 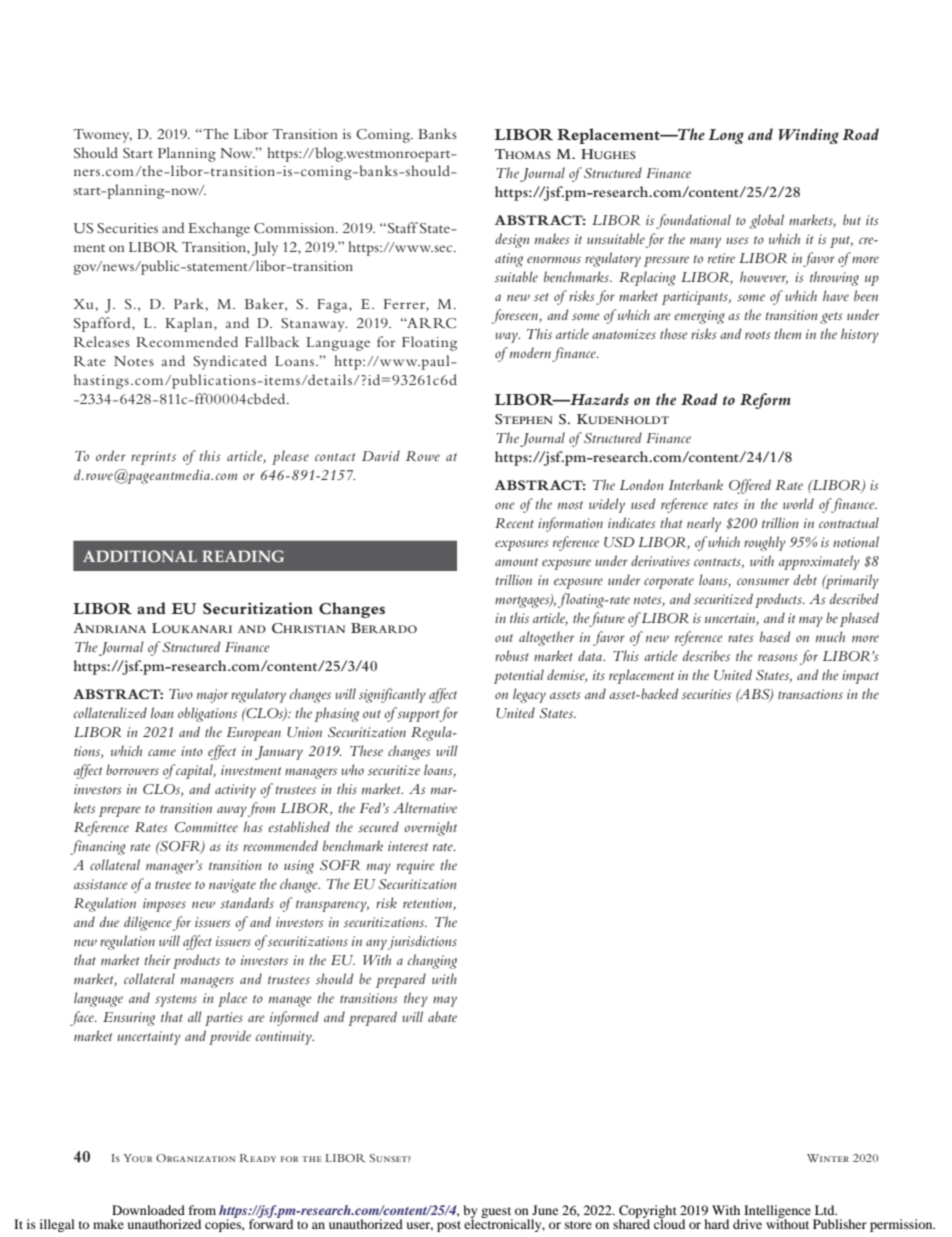 What do you see at coordinates (497, 1213) in the page?
I see `guest` at bounding box center [497, 1213].
